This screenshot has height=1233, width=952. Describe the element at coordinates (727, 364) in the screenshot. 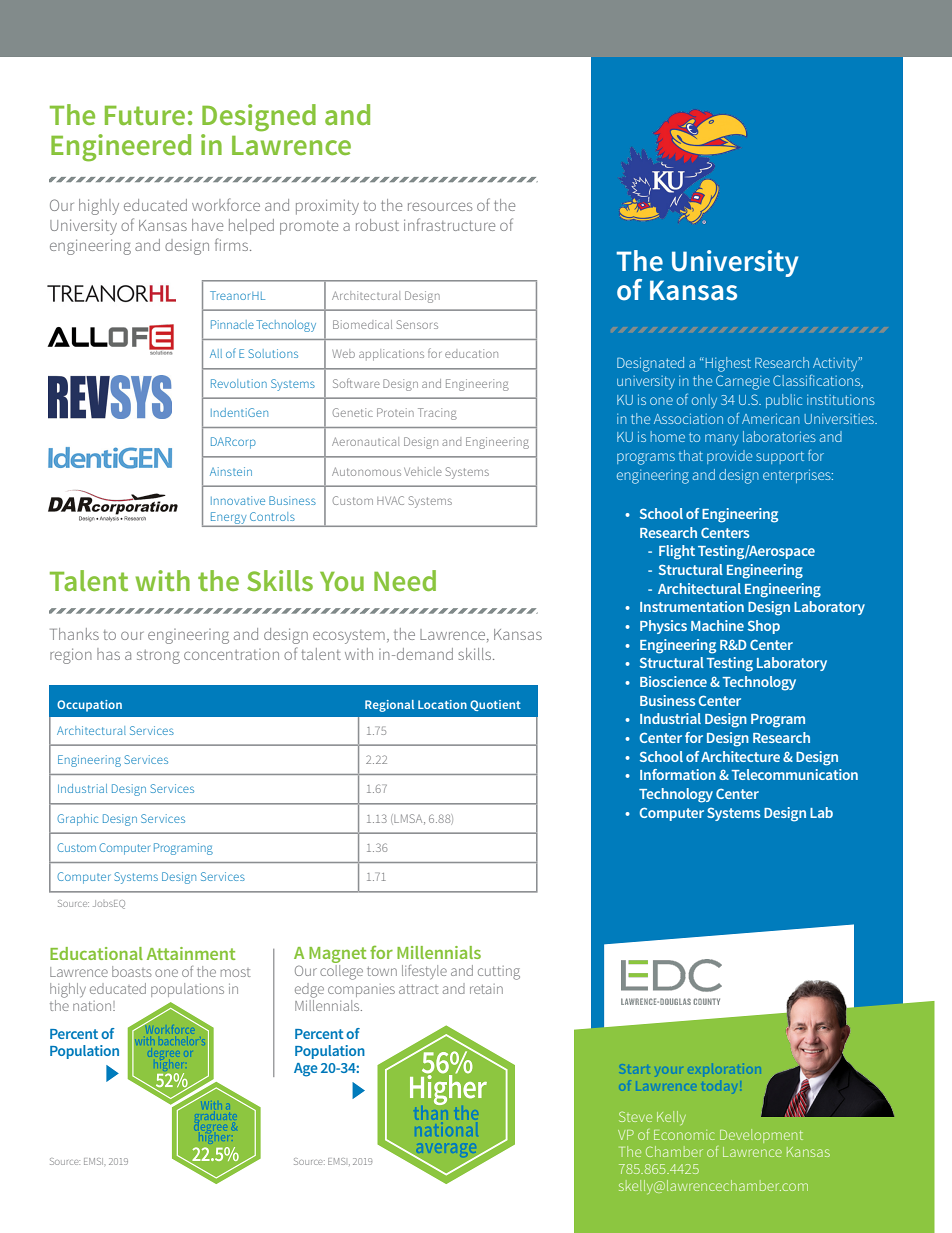

I see `Highest` at that location.
